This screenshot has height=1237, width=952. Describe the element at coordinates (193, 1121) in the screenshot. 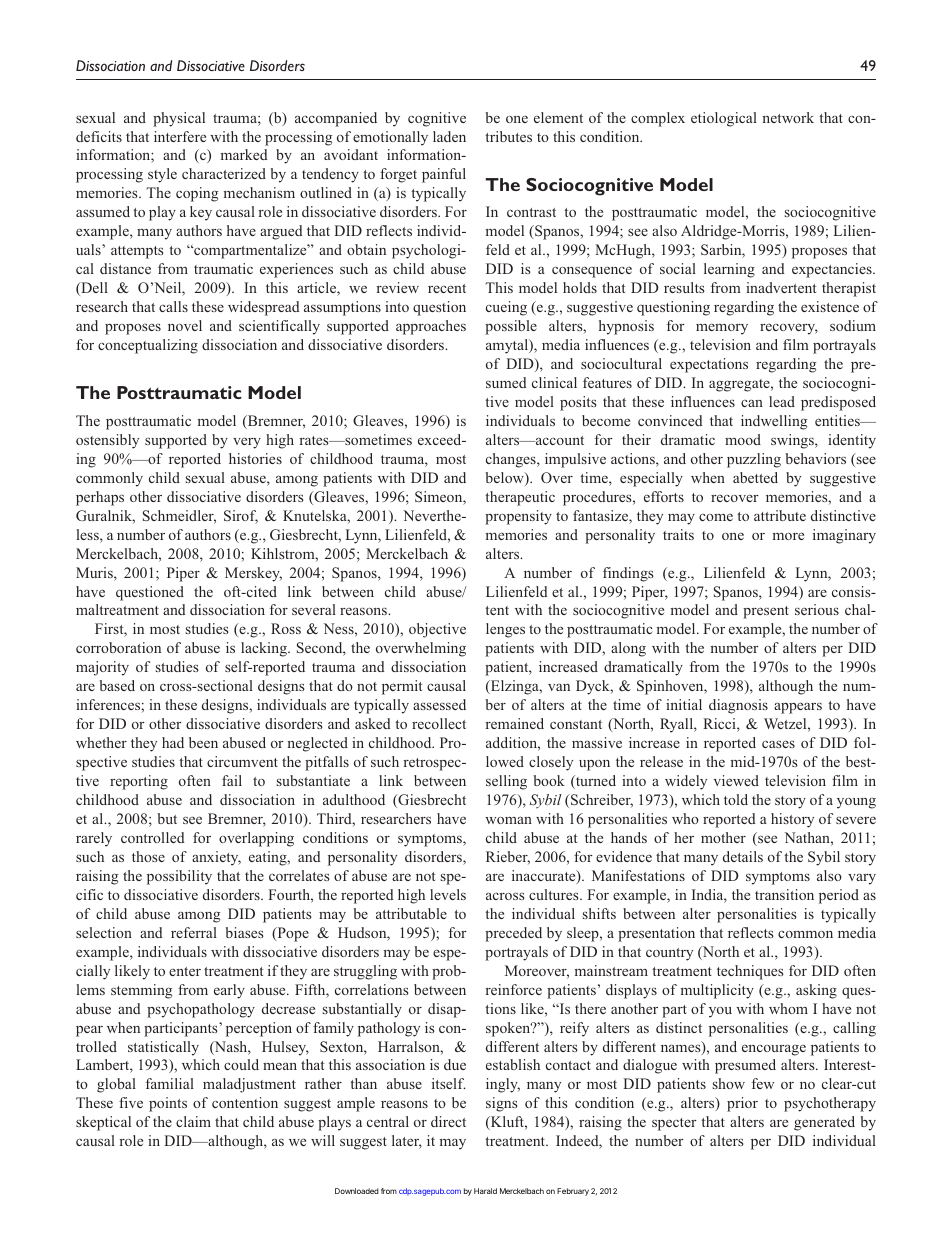

I see `claim` at that location.
